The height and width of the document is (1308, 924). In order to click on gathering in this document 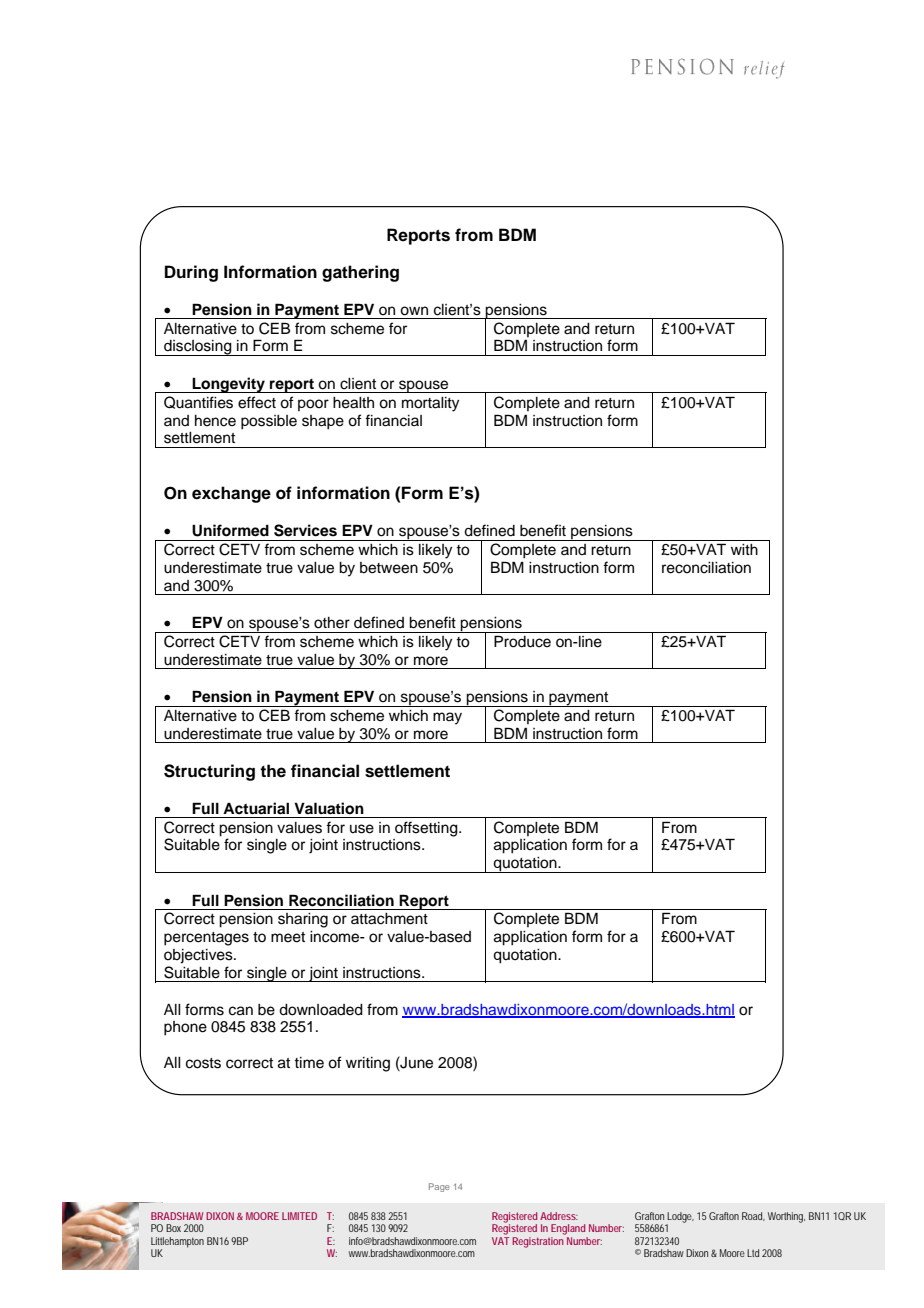, I will do `click(360, 273)`.
